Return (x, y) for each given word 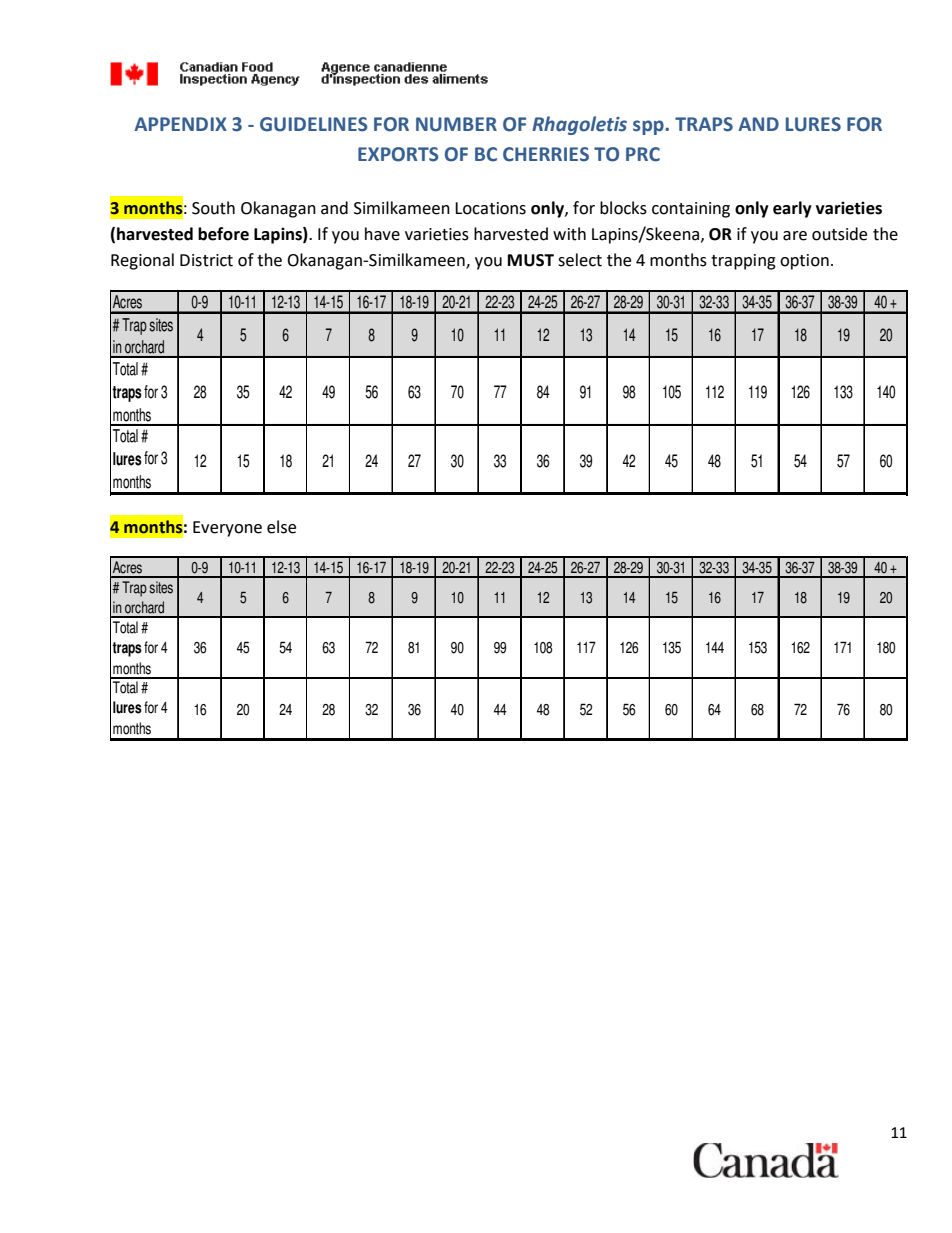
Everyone (227, 529)
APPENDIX (180, 124)
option (804, 262)
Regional (142, 261)
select (580, 260)
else (281, 527)
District (206, 260)
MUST (531, 260)
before (223, 234)
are (795, 236)
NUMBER (456, 124)
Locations (490, 208)
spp (649, 127)
